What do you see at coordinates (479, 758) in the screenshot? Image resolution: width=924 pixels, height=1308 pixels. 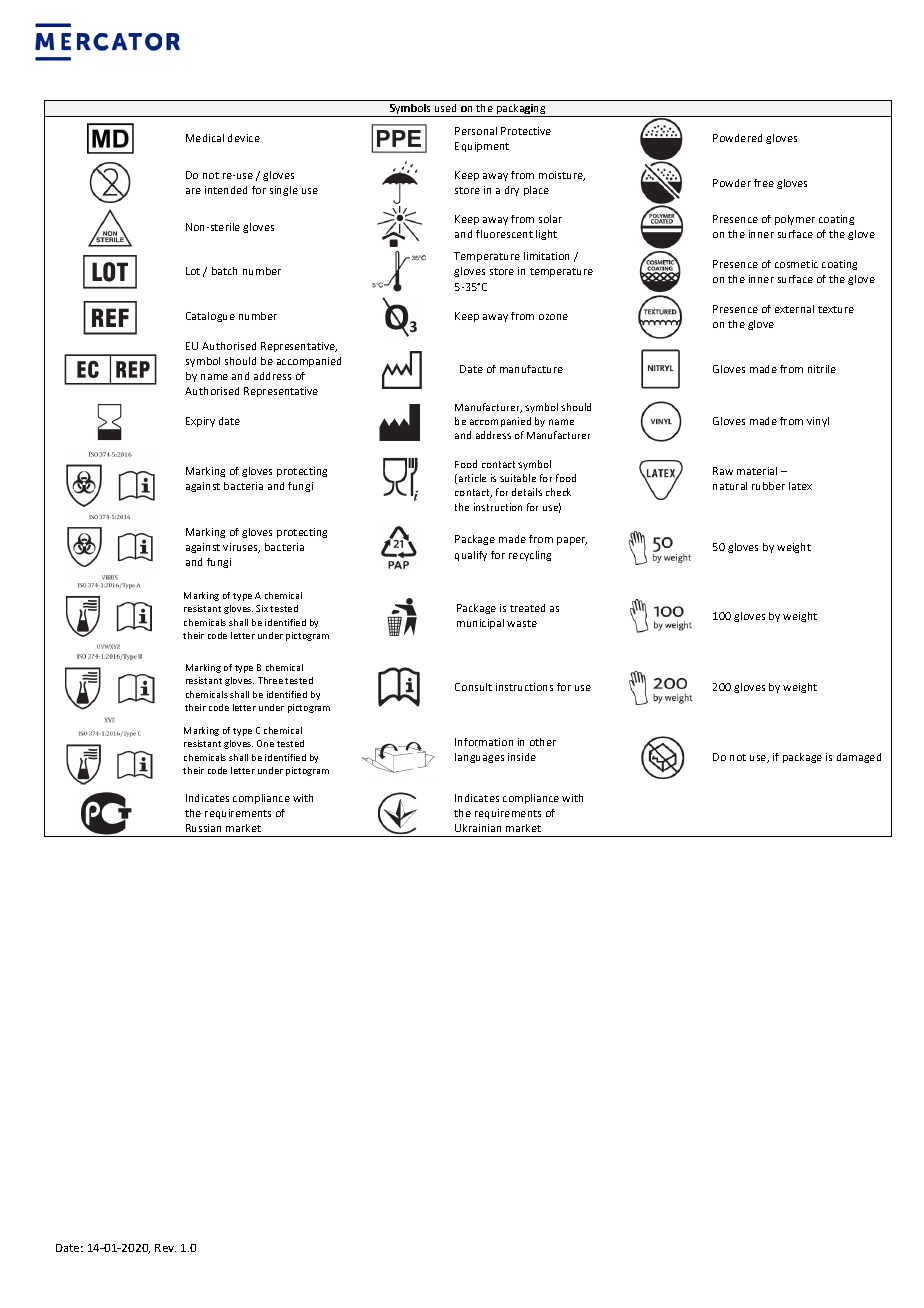 I see `languages` at bounding box center [479, 758].
